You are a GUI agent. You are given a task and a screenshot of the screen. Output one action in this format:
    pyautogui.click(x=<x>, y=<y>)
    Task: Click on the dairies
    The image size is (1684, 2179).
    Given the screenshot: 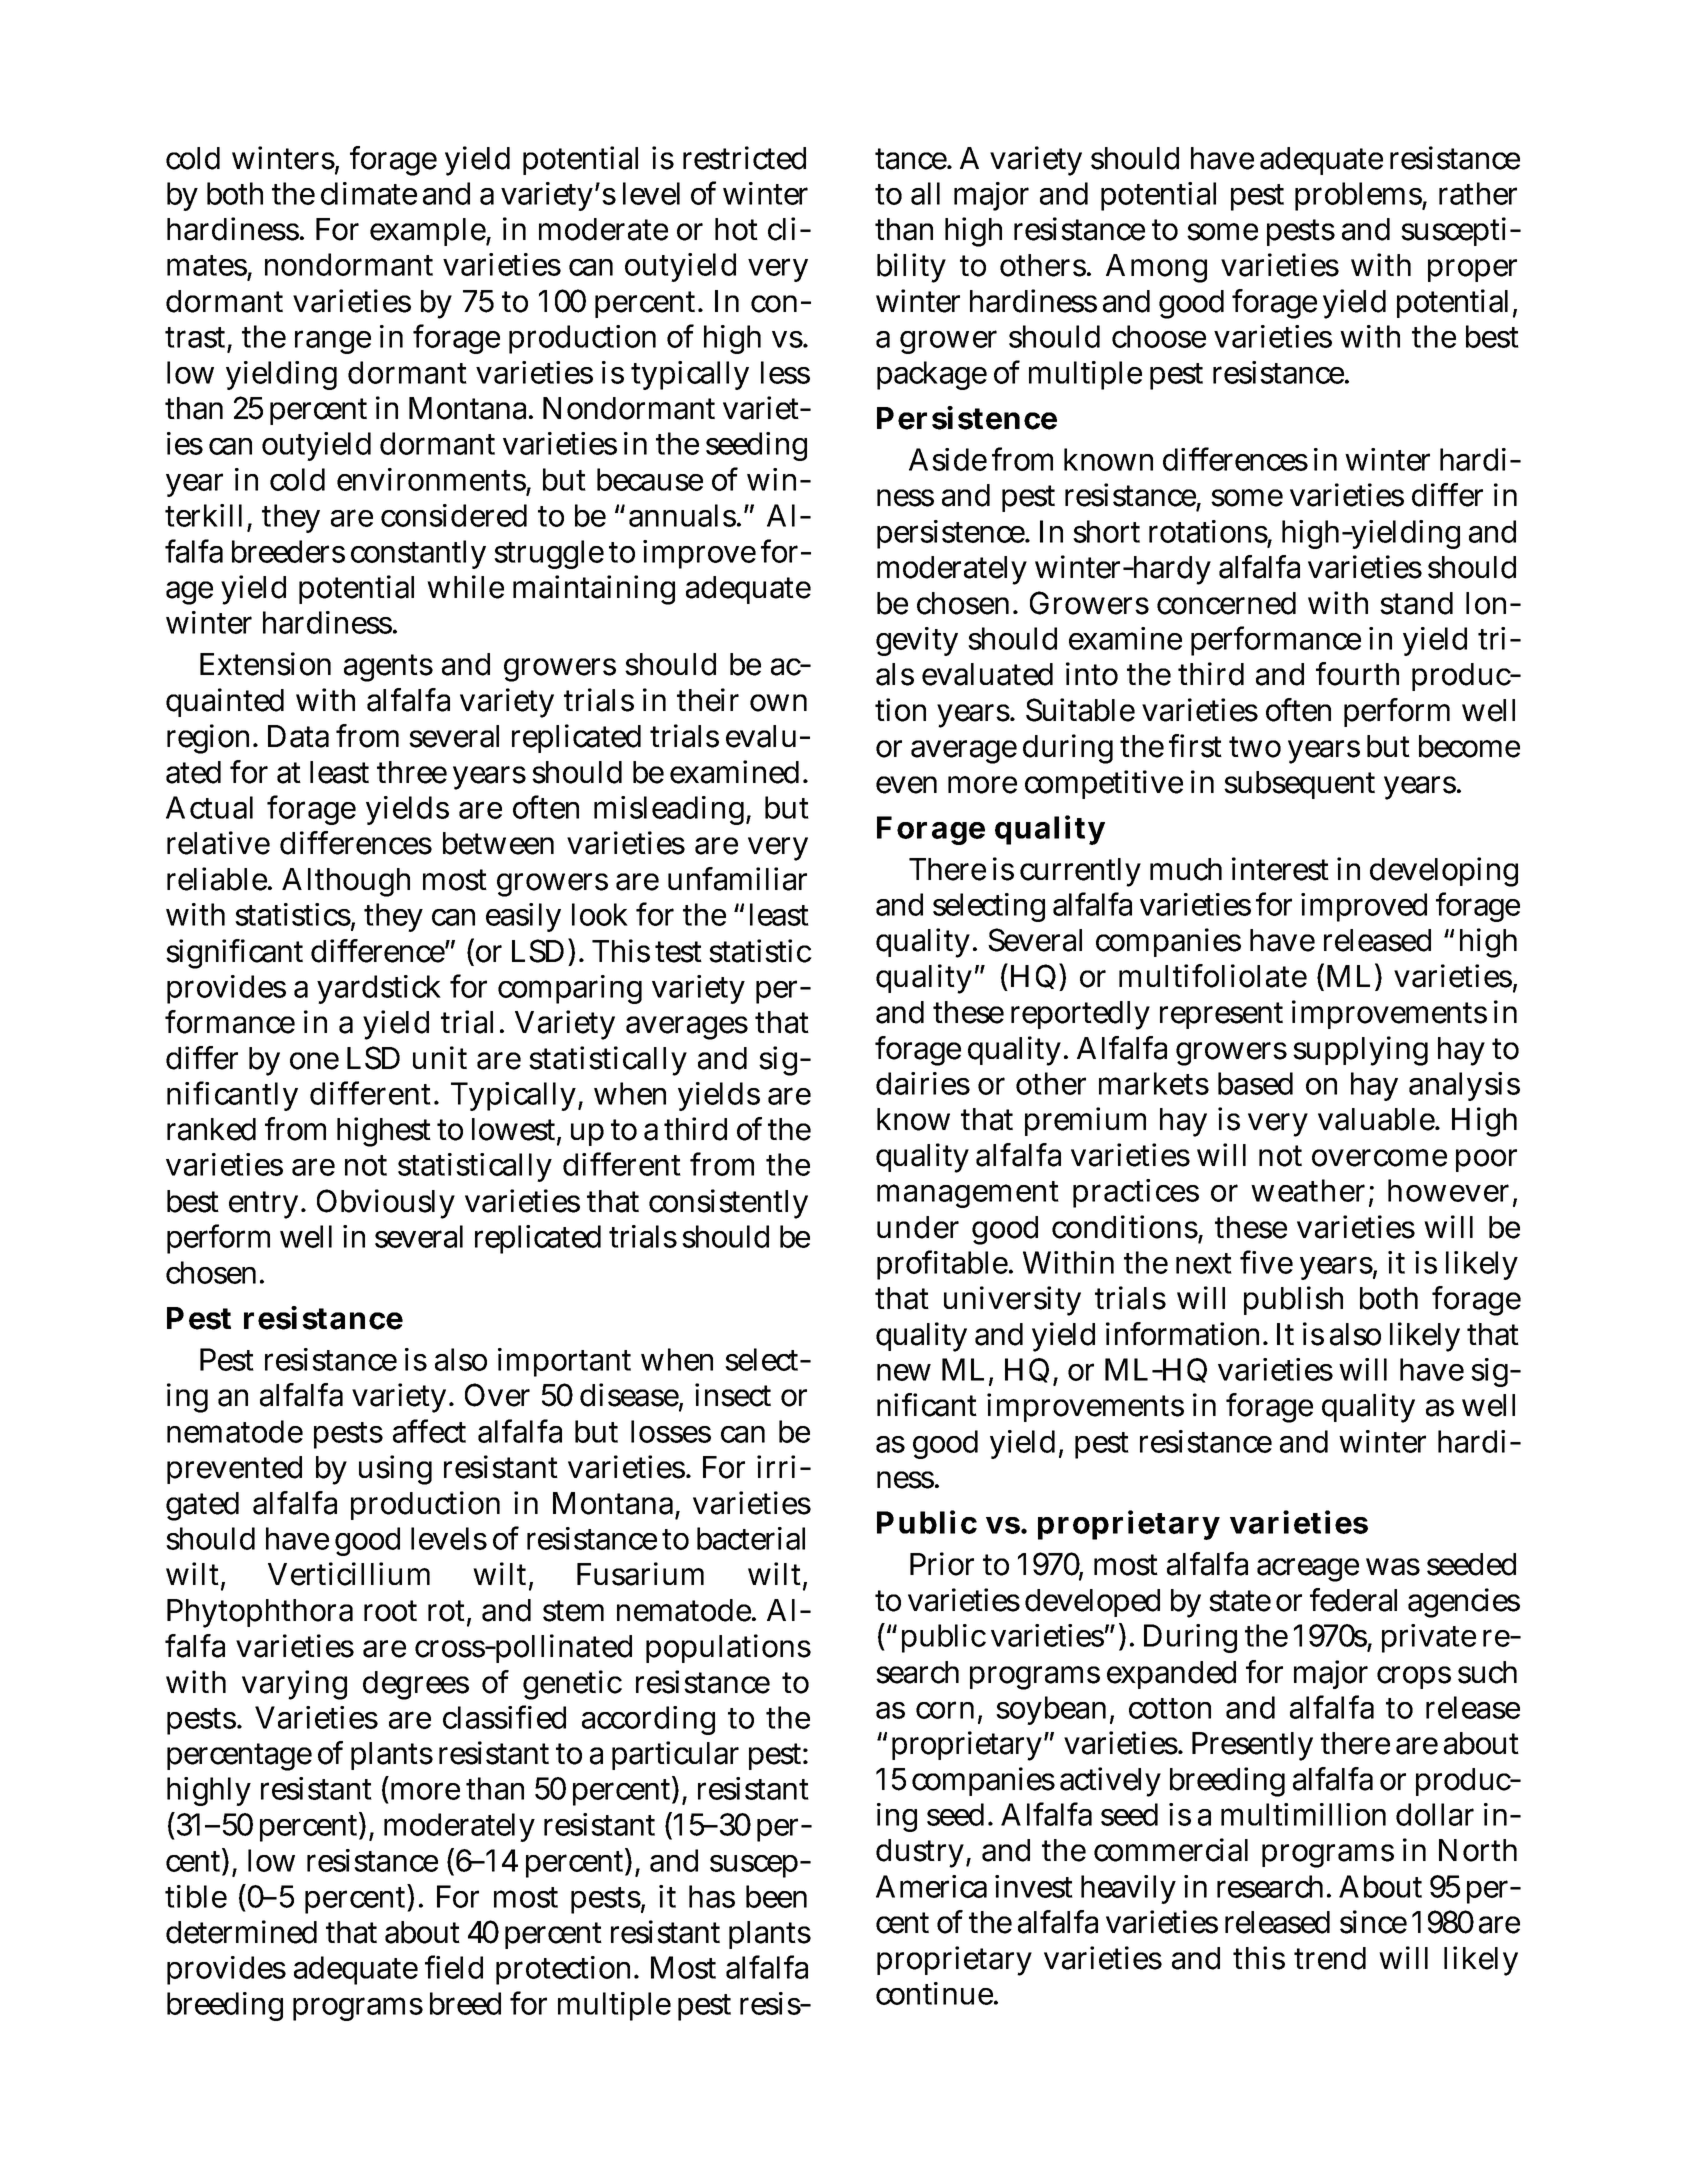 What is the action you would take?
    pyautogui.click(x=923, y=1083)
